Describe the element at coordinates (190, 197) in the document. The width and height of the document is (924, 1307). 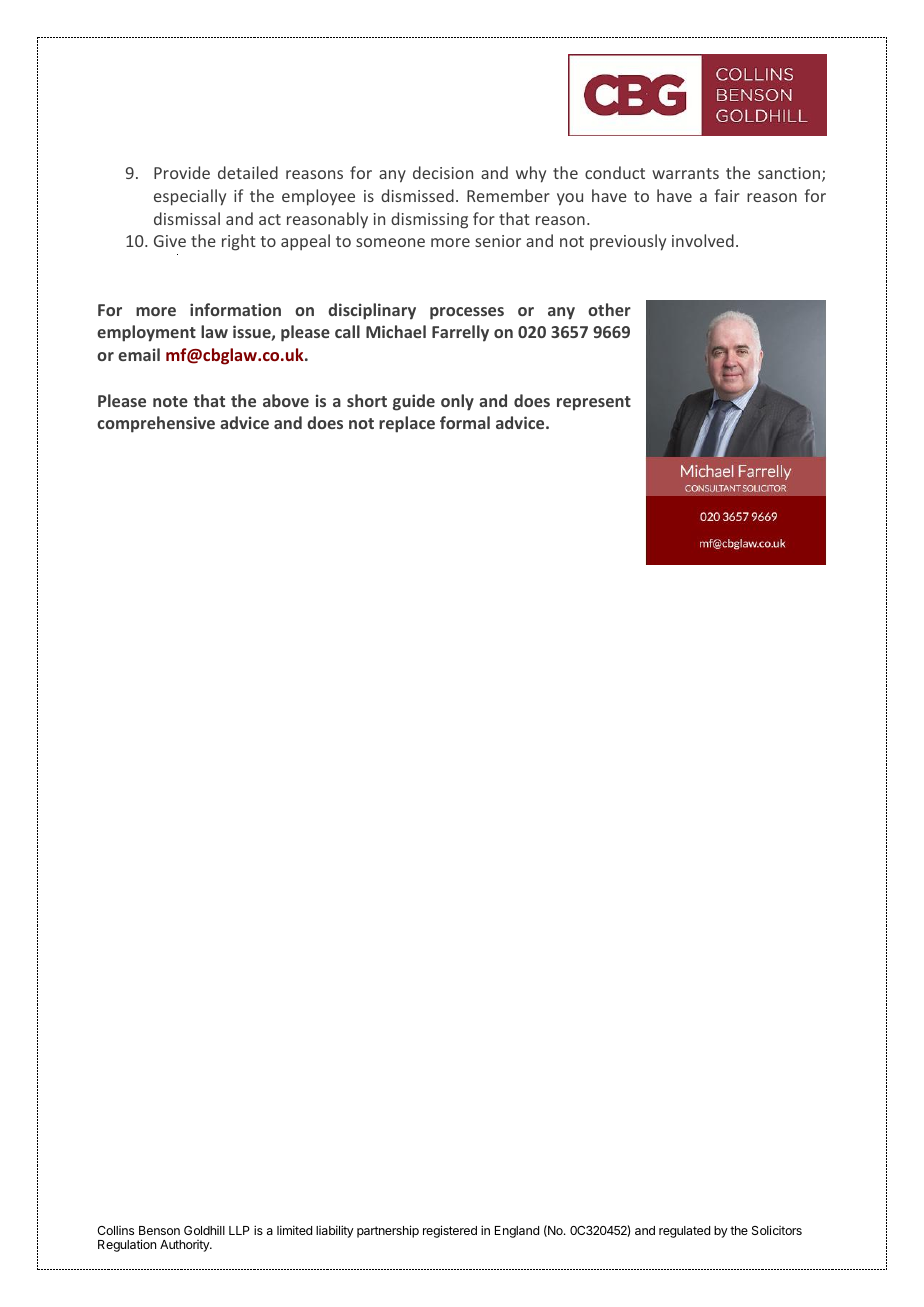
I see `especially` at that location.
